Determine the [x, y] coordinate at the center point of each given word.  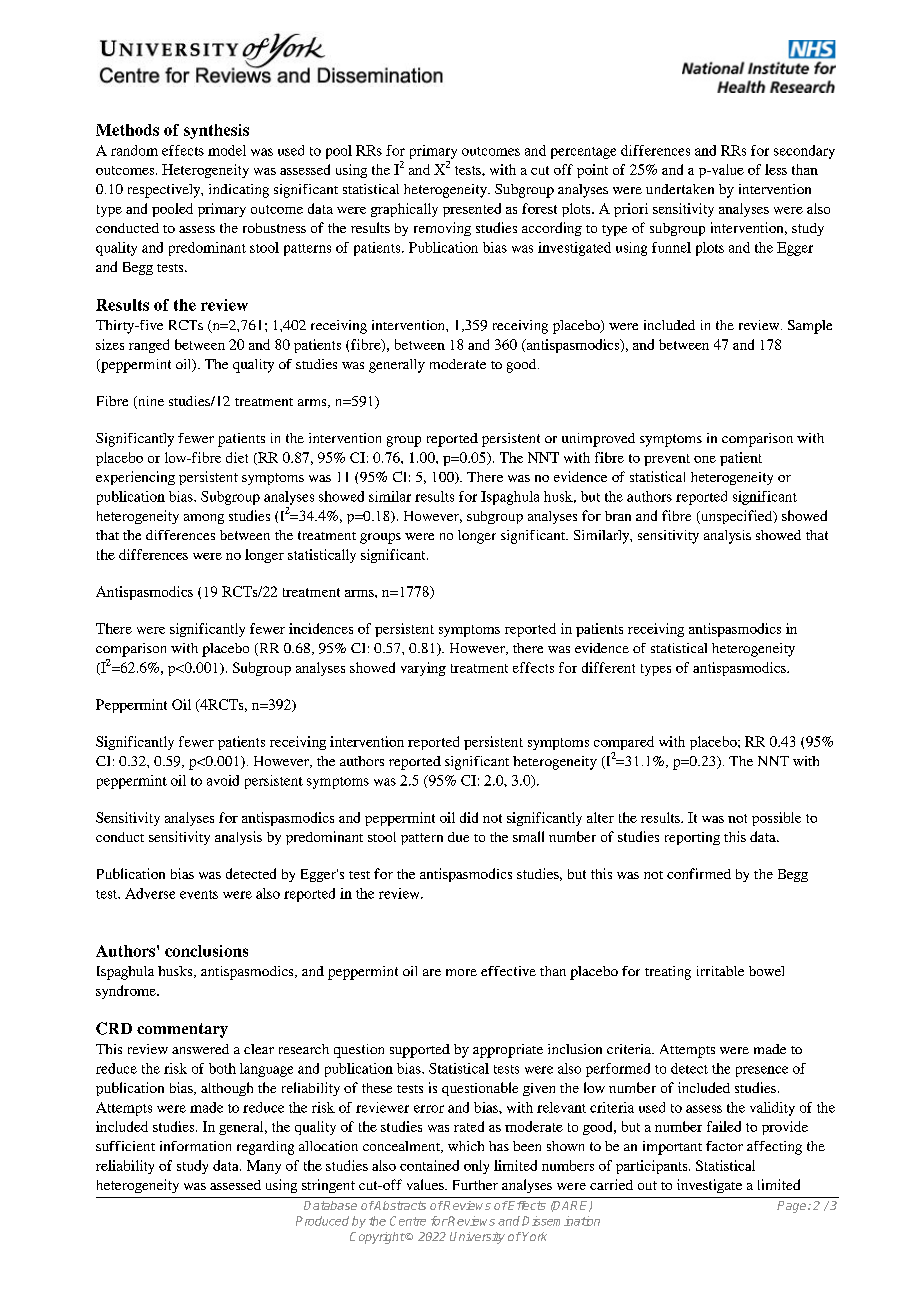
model [227, 150]
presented [472, 210]
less [776, 169]
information [195, 1146]
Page [793, 1207]
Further [475, 1185]
